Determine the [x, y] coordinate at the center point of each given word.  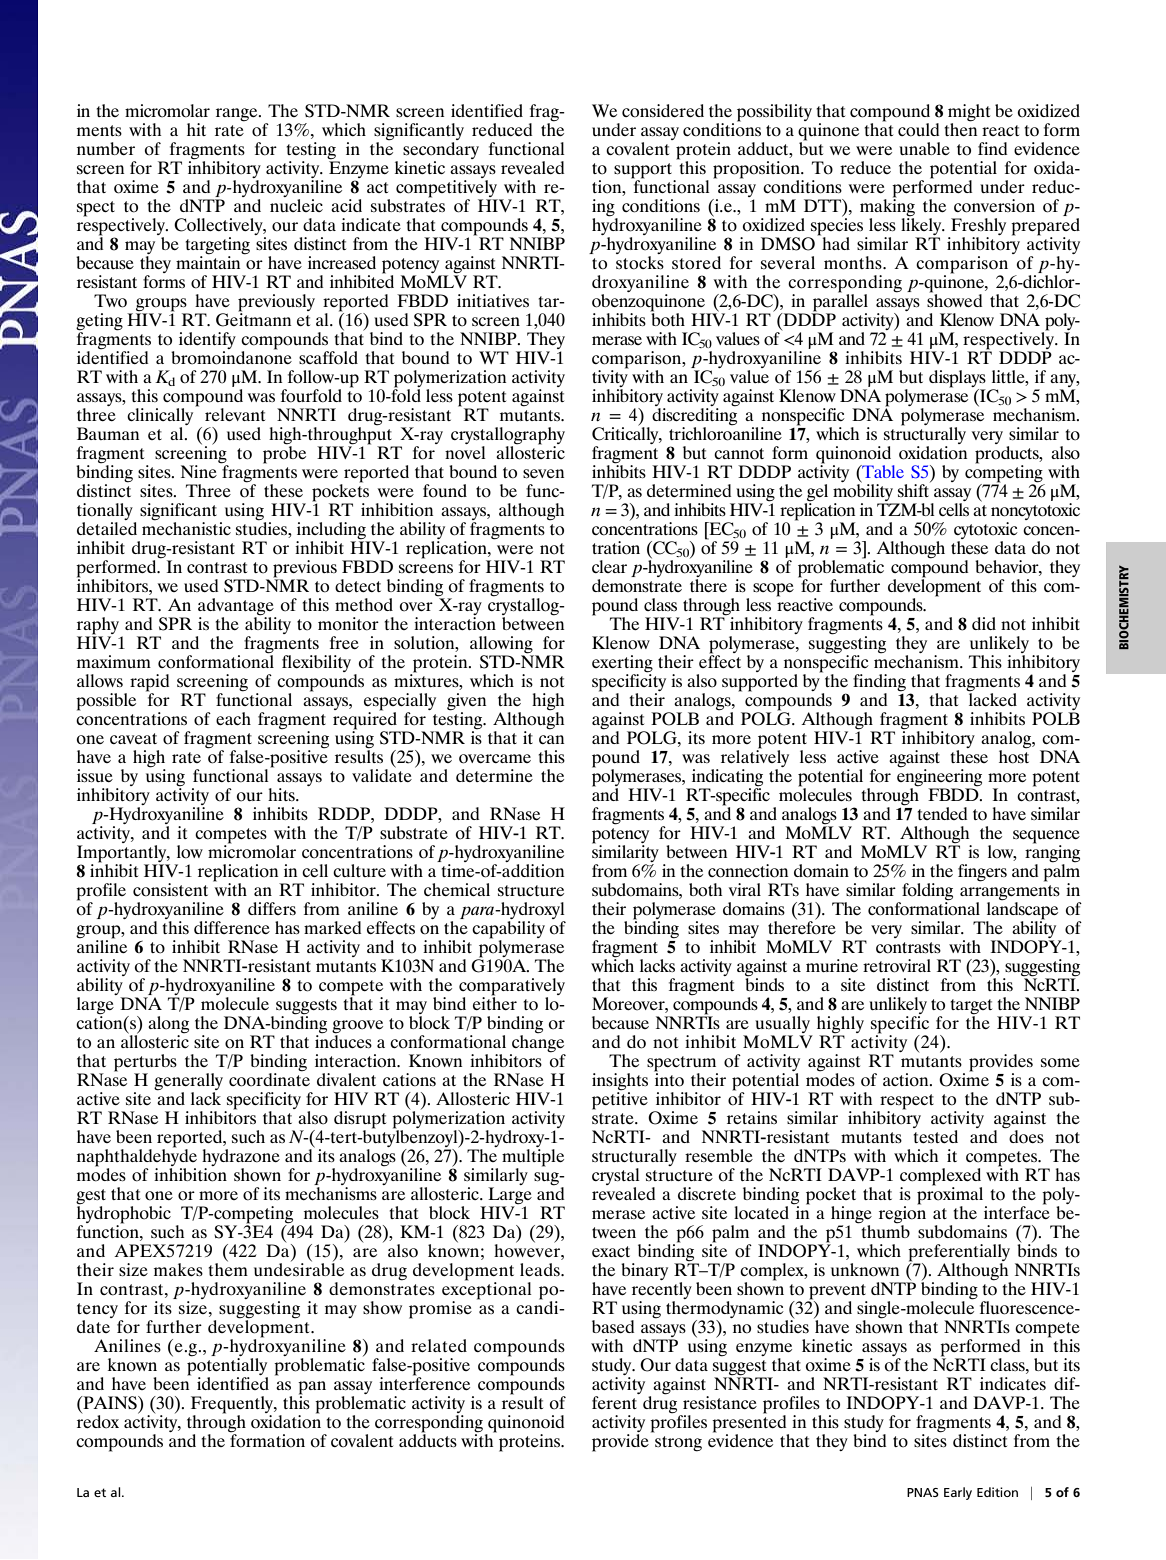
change [537, 1044]
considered [663, 111]
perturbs [145, 1064]
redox [98, 1421]
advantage [237, 608]
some [1060, 1063]
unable [924, 148]
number [106, 148]
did [984, 623]
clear [609, 566]
